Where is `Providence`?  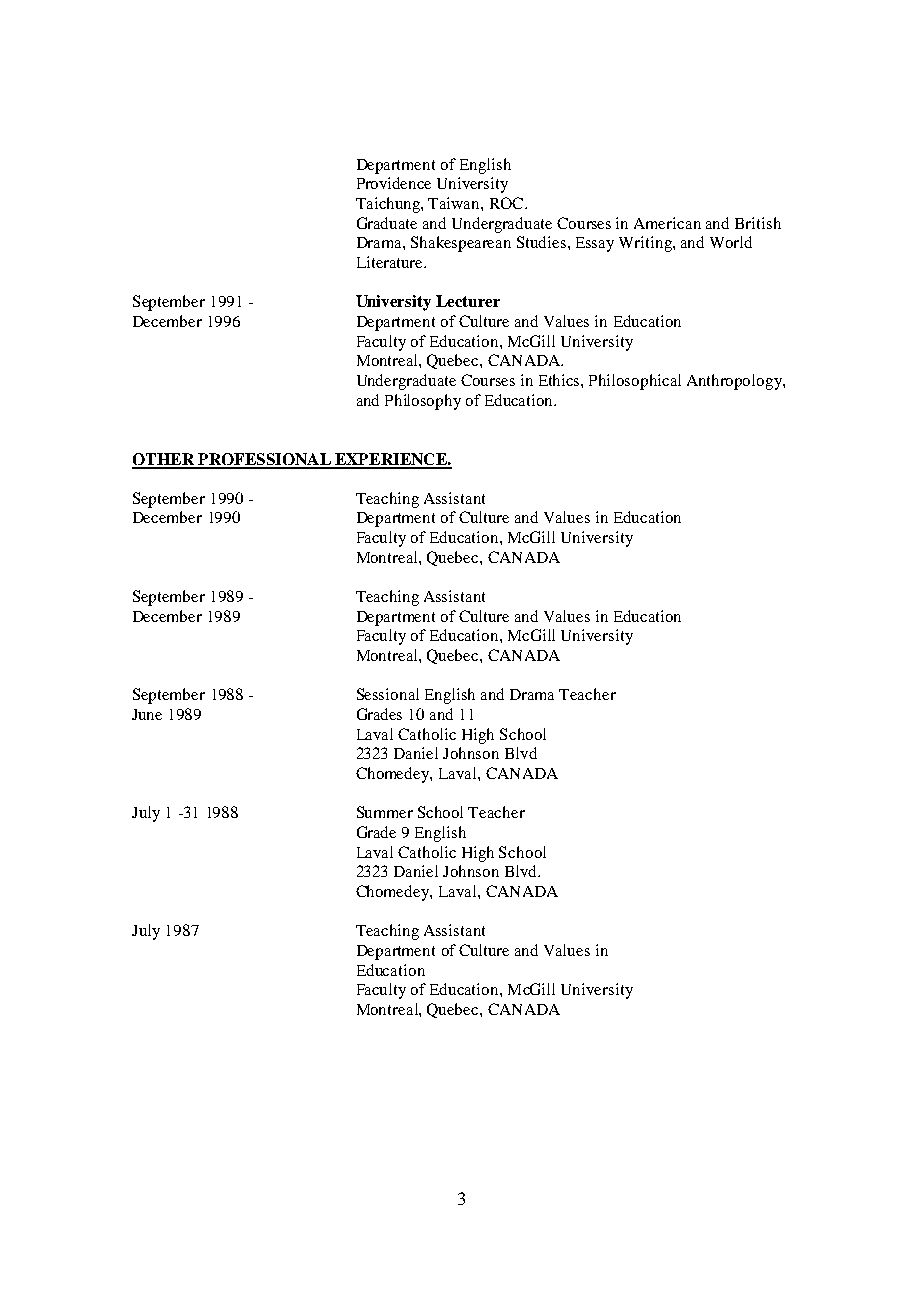 Providence is located at coordinates (394, 183).
